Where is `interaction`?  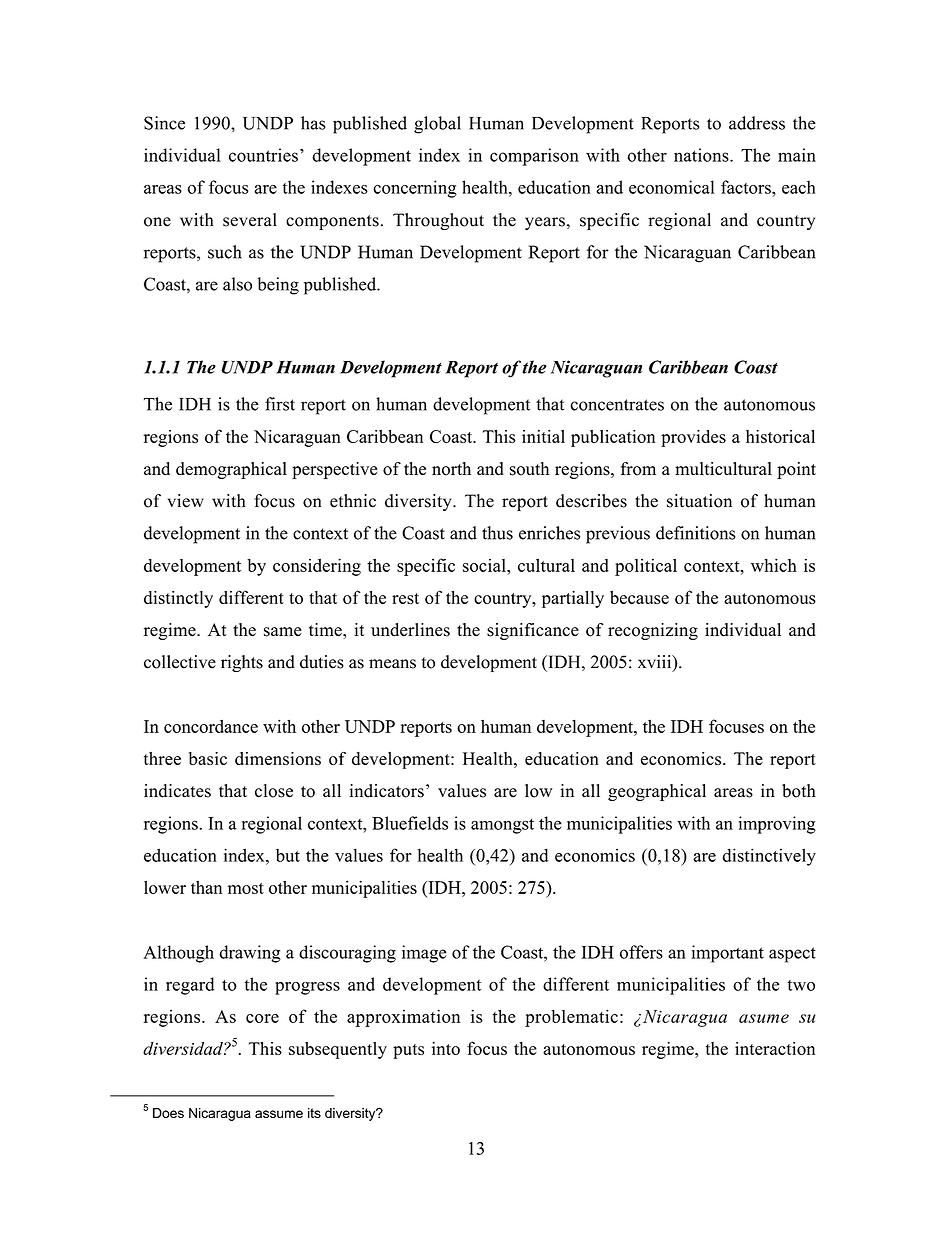 interaction is located at coordinates (775, 1048).
